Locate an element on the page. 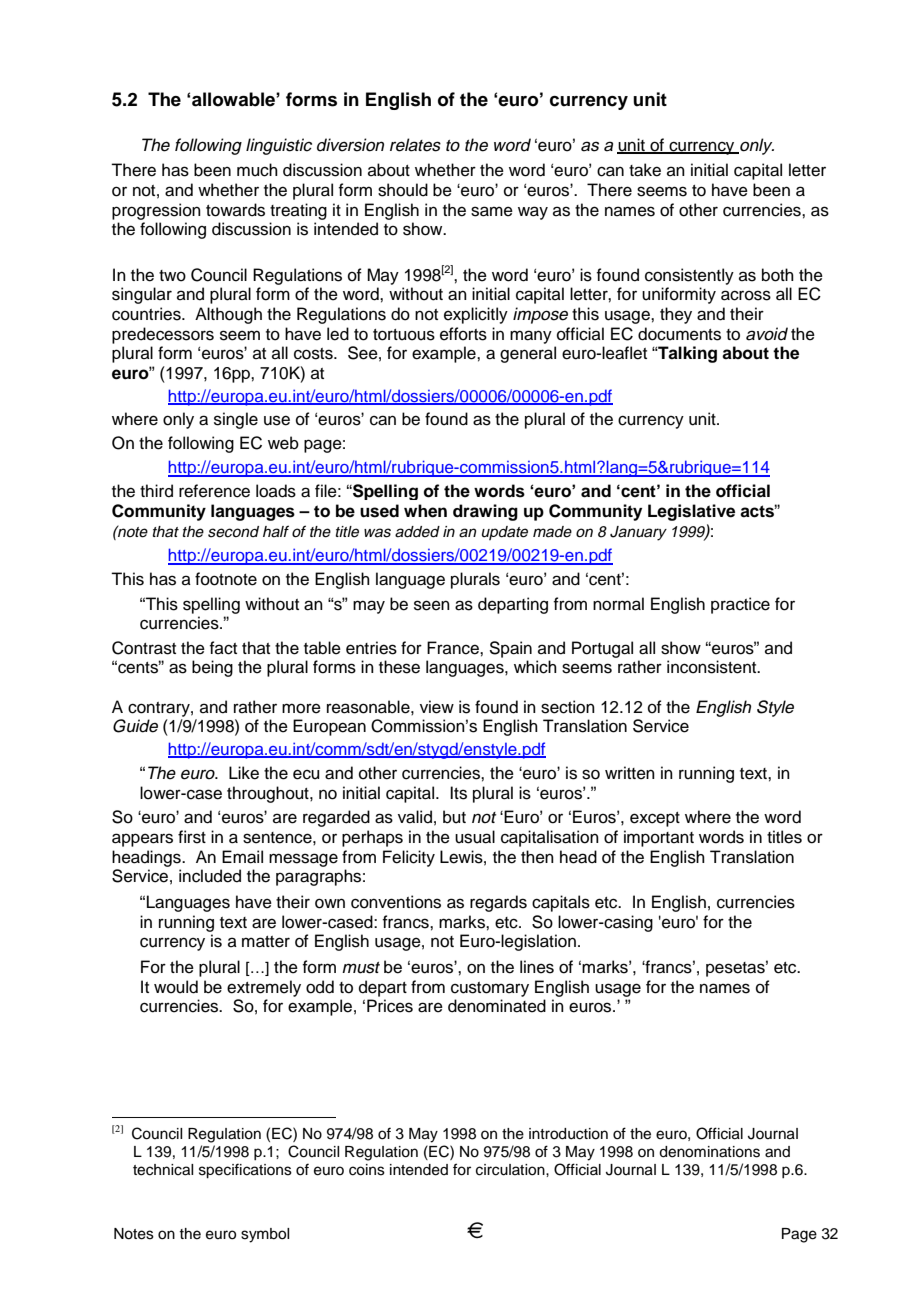 The width and height of the image is (924, 1308). being is located at coordinates (212, 668).
